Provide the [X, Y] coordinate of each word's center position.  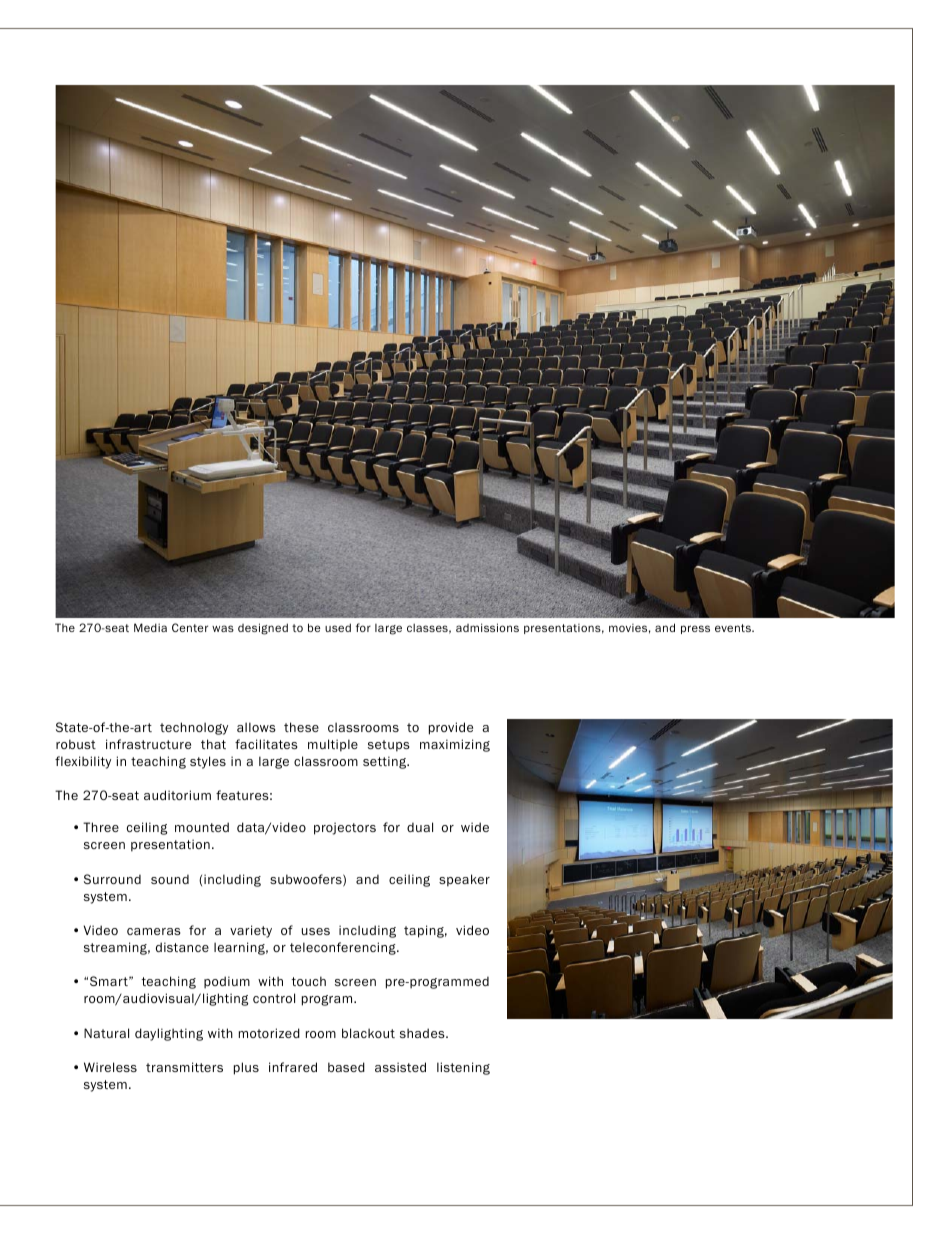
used [338, 627]
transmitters [184, 1067]
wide [475, 827]
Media [150, 627]
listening [463, 1068]
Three [101, 827]
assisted [400, 1067]
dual [420, 827]
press [695, 629]
